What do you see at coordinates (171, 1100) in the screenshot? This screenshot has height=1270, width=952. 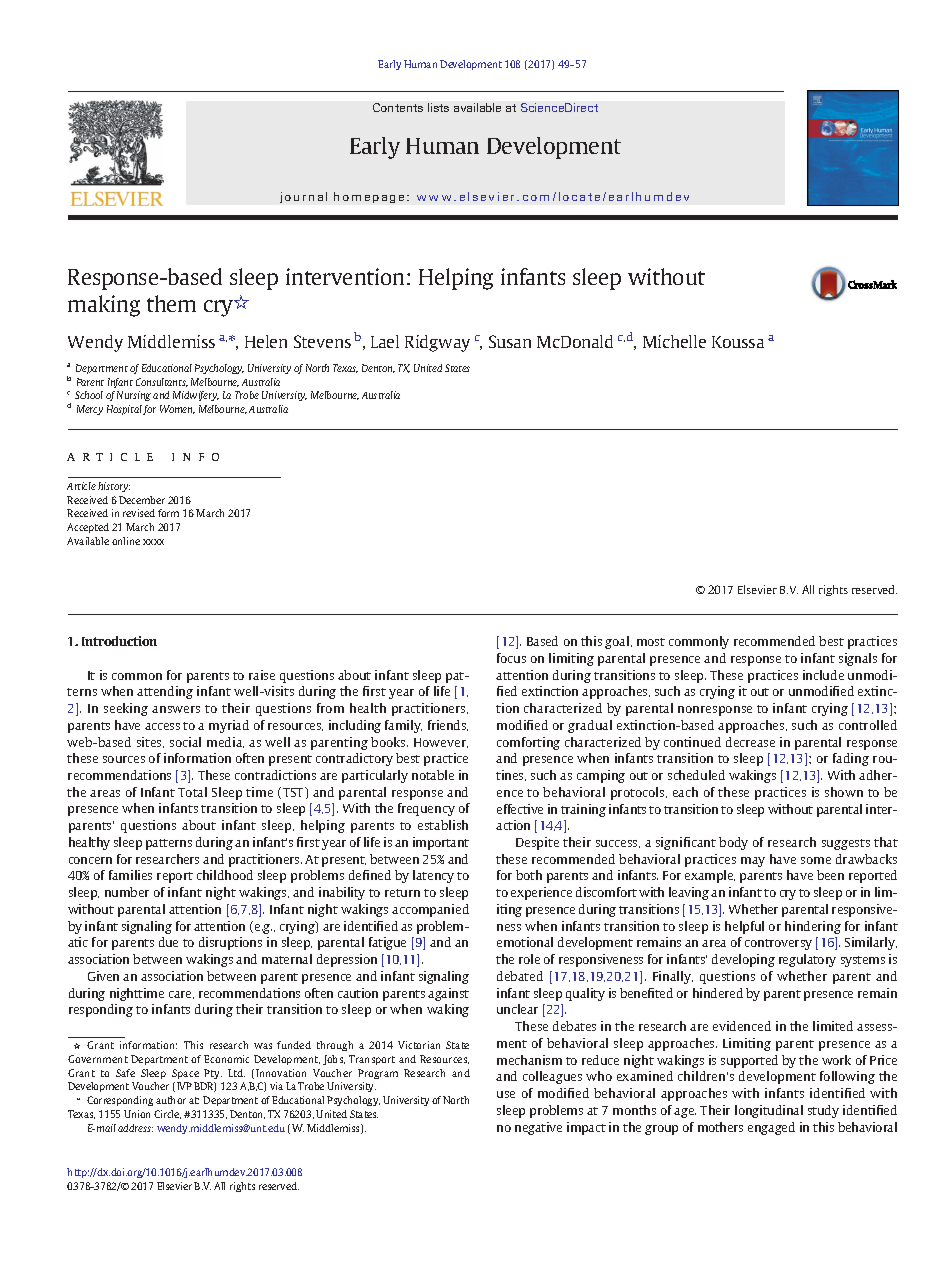 I see `author` at bounding box center [171, 1100].
